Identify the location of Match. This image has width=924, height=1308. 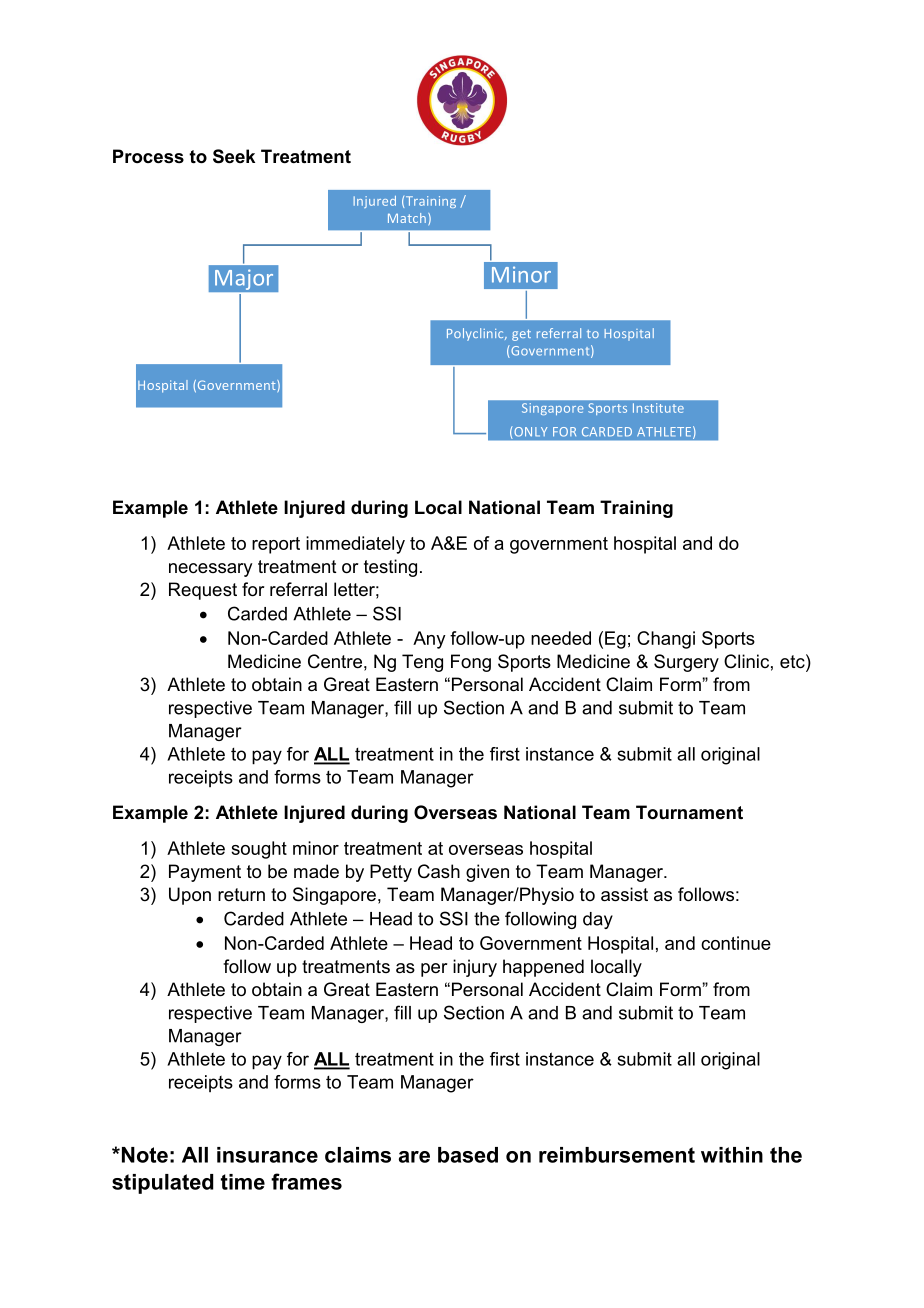
(407, 218).
